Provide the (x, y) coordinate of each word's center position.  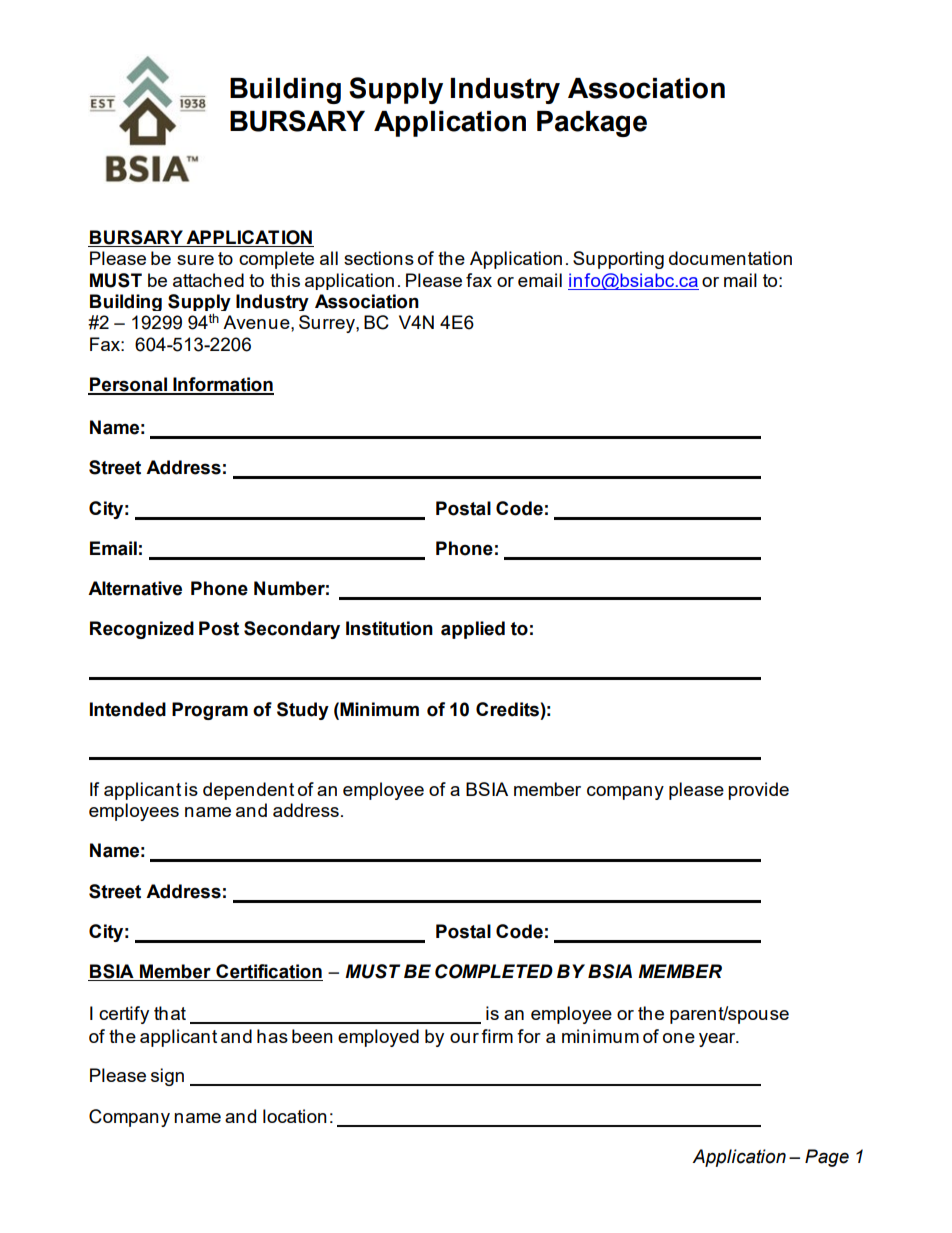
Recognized (142, 630)
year (718, 1040)
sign (167, 1077)
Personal (129, 385)
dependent (248, 791)
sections (379, 258)
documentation (730, 258)
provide (758, 791)
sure (195, 260)
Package (592, 124)
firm (497, 1036)
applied (473, 630)
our (464, 1038)
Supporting (618, 260)
